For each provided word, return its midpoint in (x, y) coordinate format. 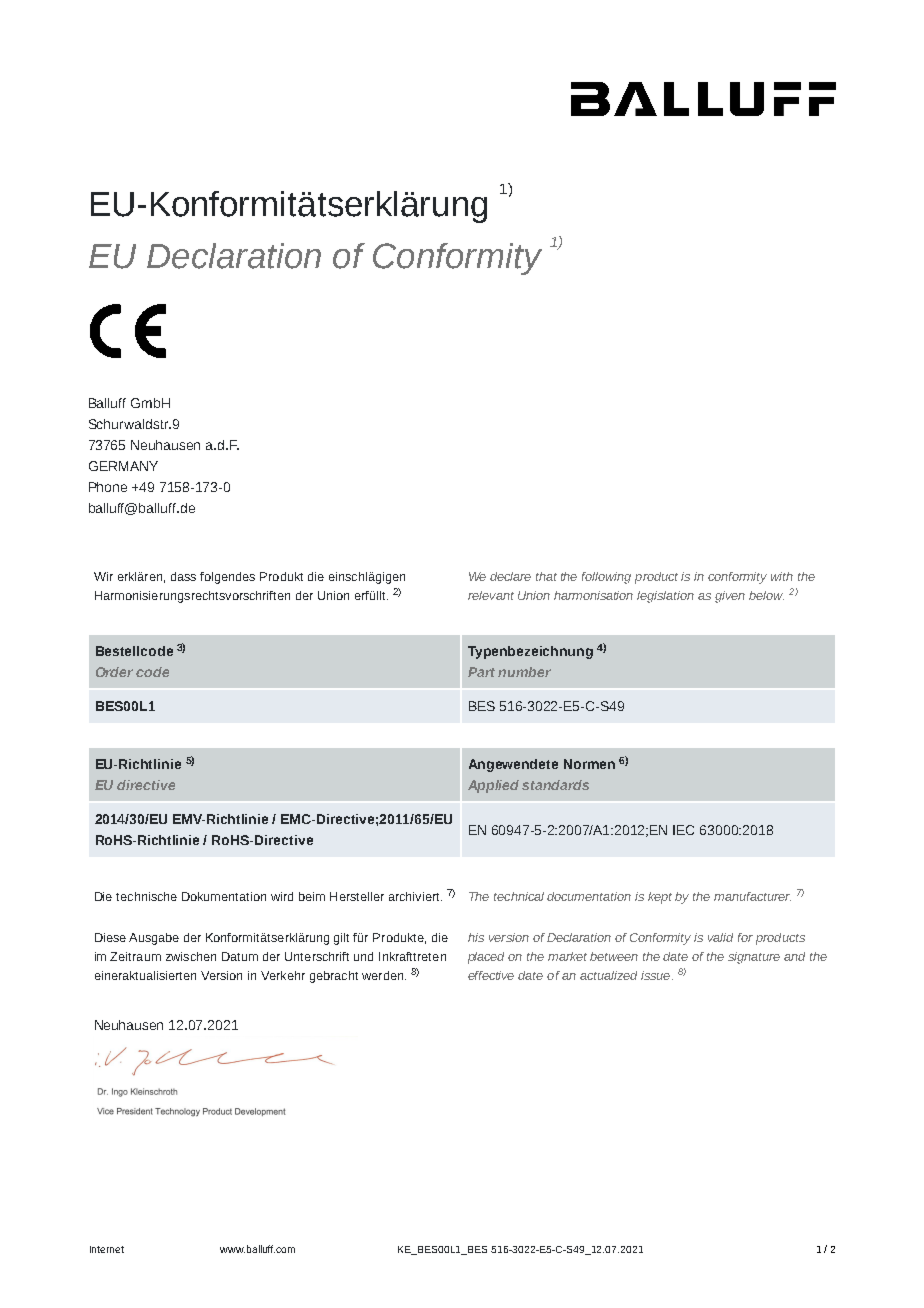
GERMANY (123, 466)
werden (384, 975)
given (730, 597)
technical (519, 896)
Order (114, 672)
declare (510, 576)
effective (491, 975)
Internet (107, 1249)
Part (481, 672)
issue (657, 975)
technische (146, 896)
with (782, 576)
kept (660, 898)
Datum (240, 956)
